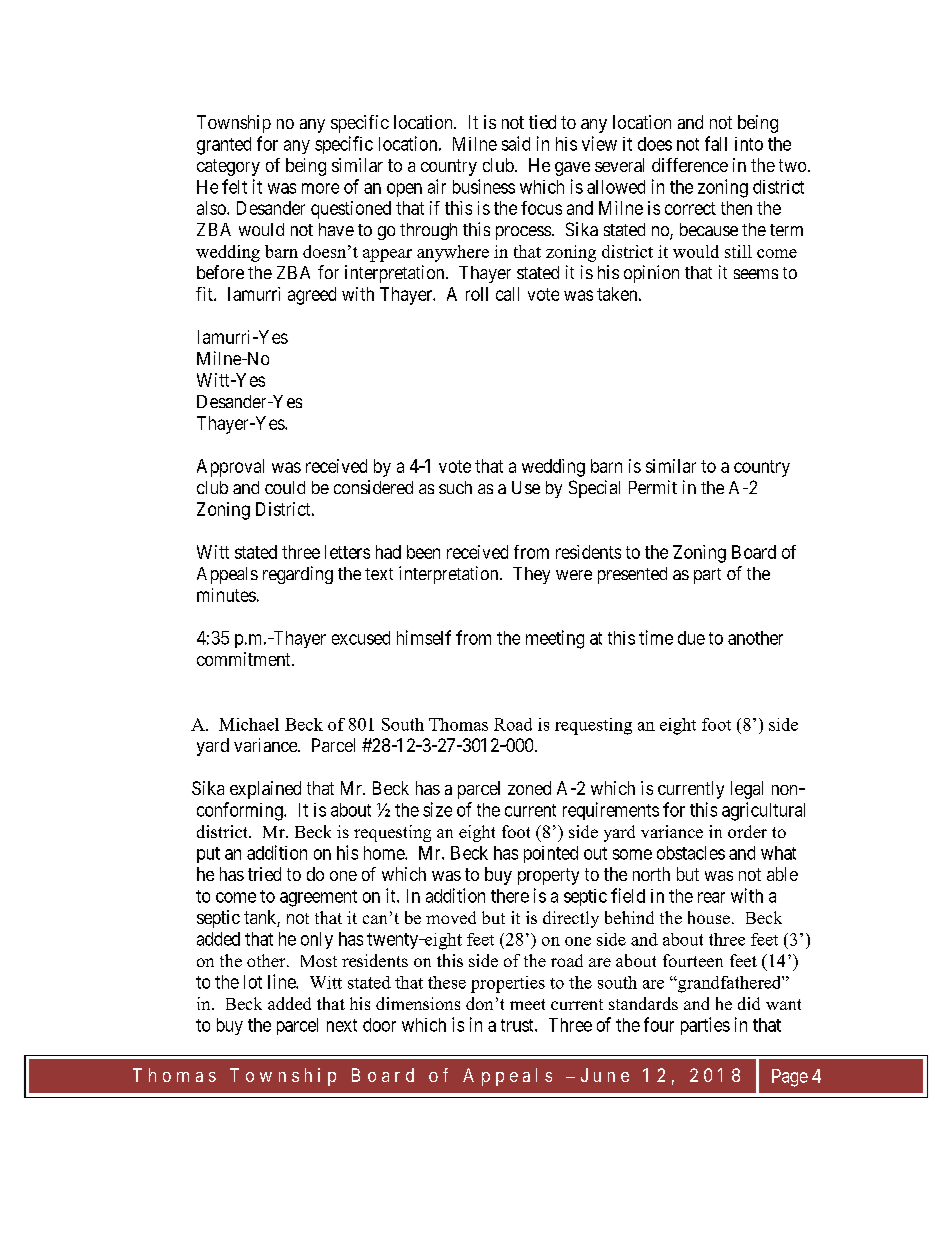 Image resolution: width=952 pixels, height=1233 pixels. What do you see at coordinates (518, 1025) in the screenshot?
I see `trust` at bounding box center [518, 1025].
